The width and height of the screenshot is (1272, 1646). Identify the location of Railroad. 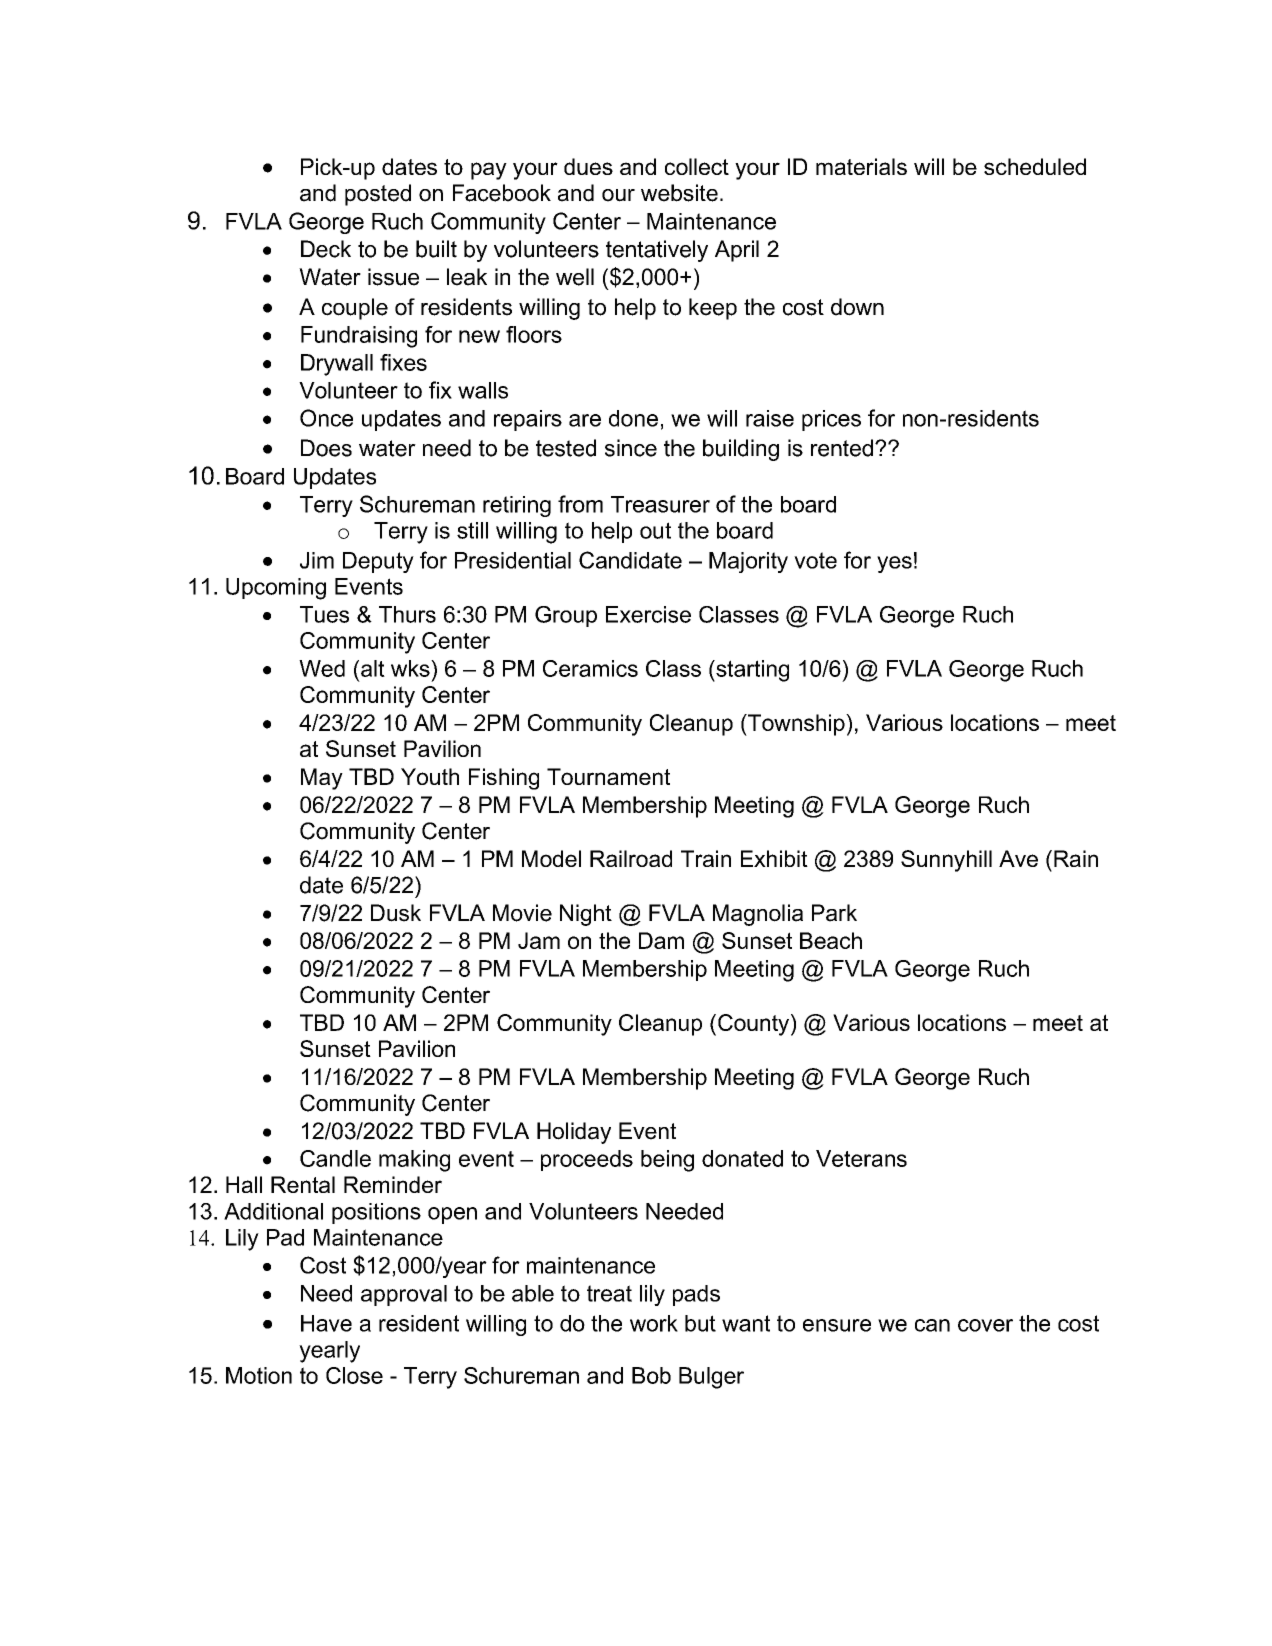
(631, 858).
